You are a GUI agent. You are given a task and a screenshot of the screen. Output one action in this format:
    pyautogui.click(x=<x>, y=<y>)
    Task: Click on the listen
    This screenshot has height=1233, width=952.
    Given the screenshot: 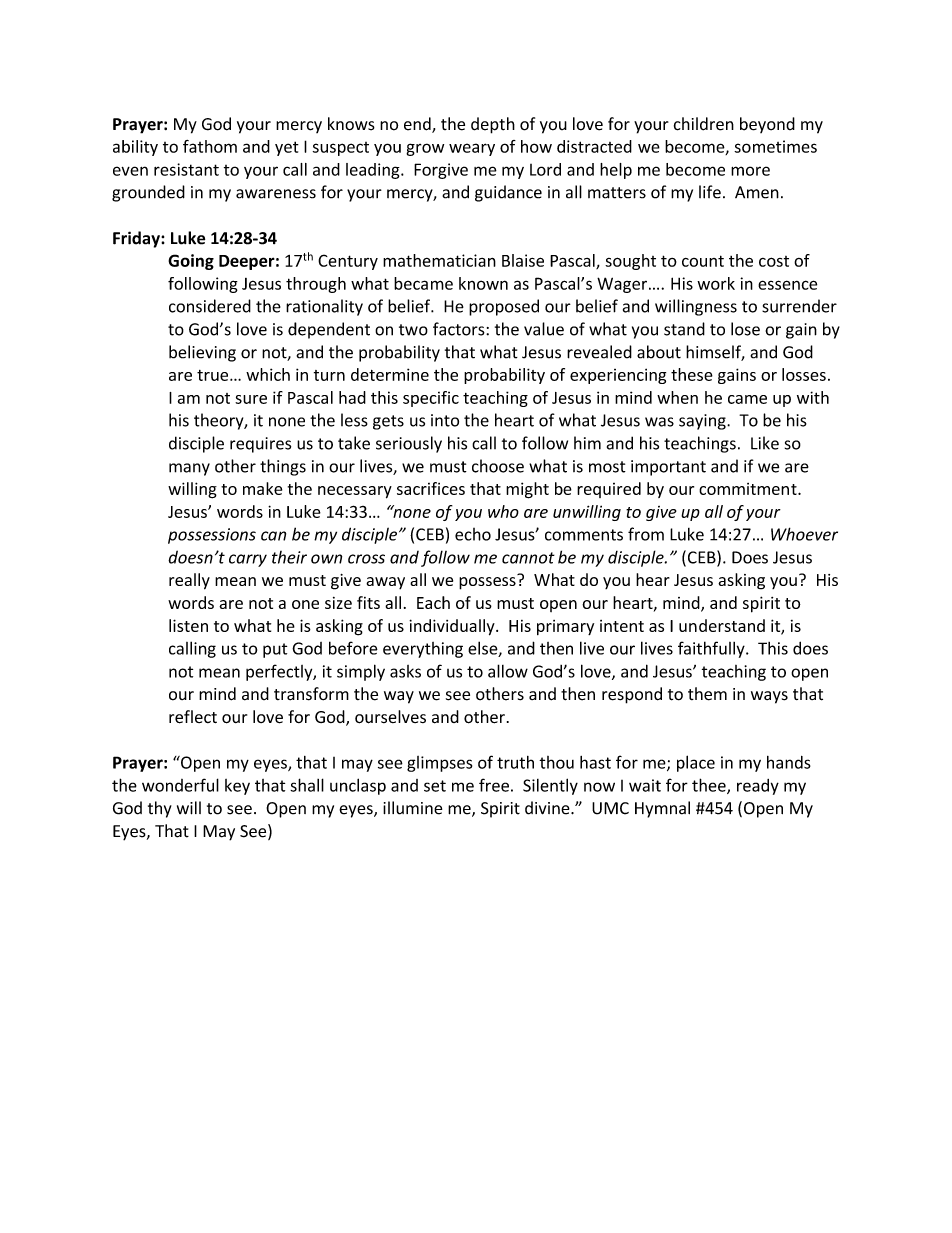 What is the action you would take?
    pyautogui.click(x=188, y=625)
